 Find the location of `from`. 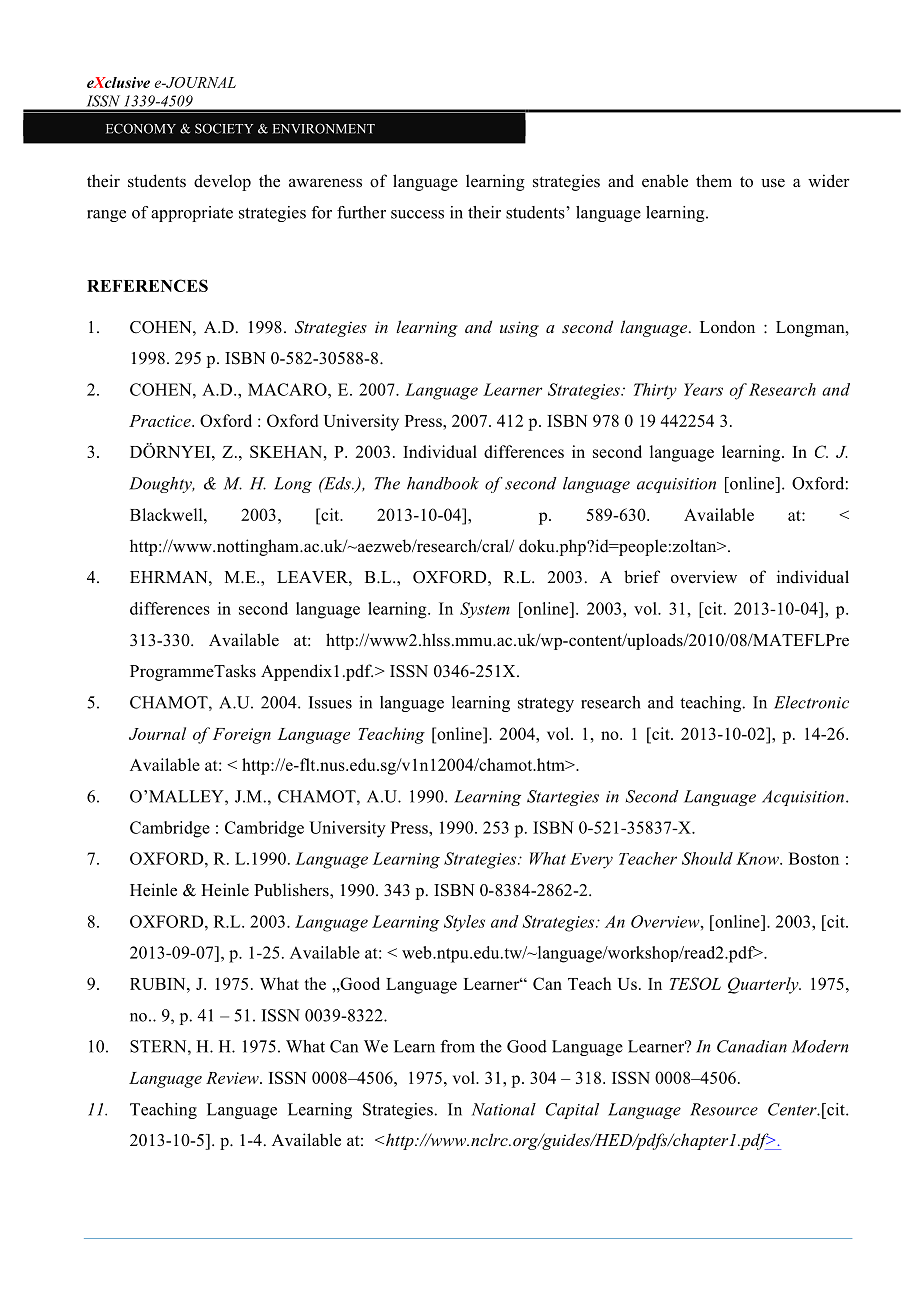

from is located at coordinates (457, 1046).
